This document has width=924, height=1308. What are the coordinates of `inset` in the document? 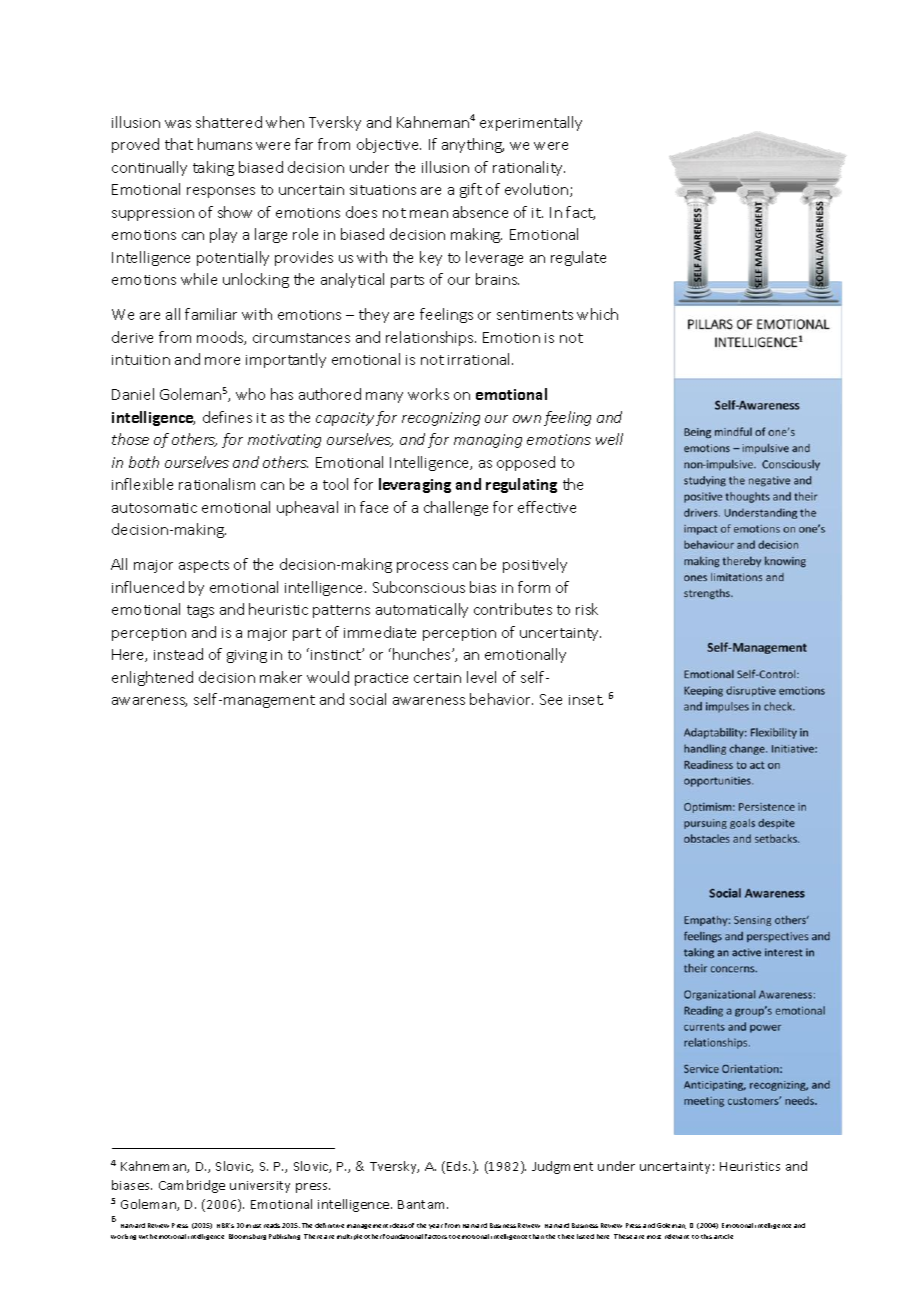 It's located at (586, 700).
